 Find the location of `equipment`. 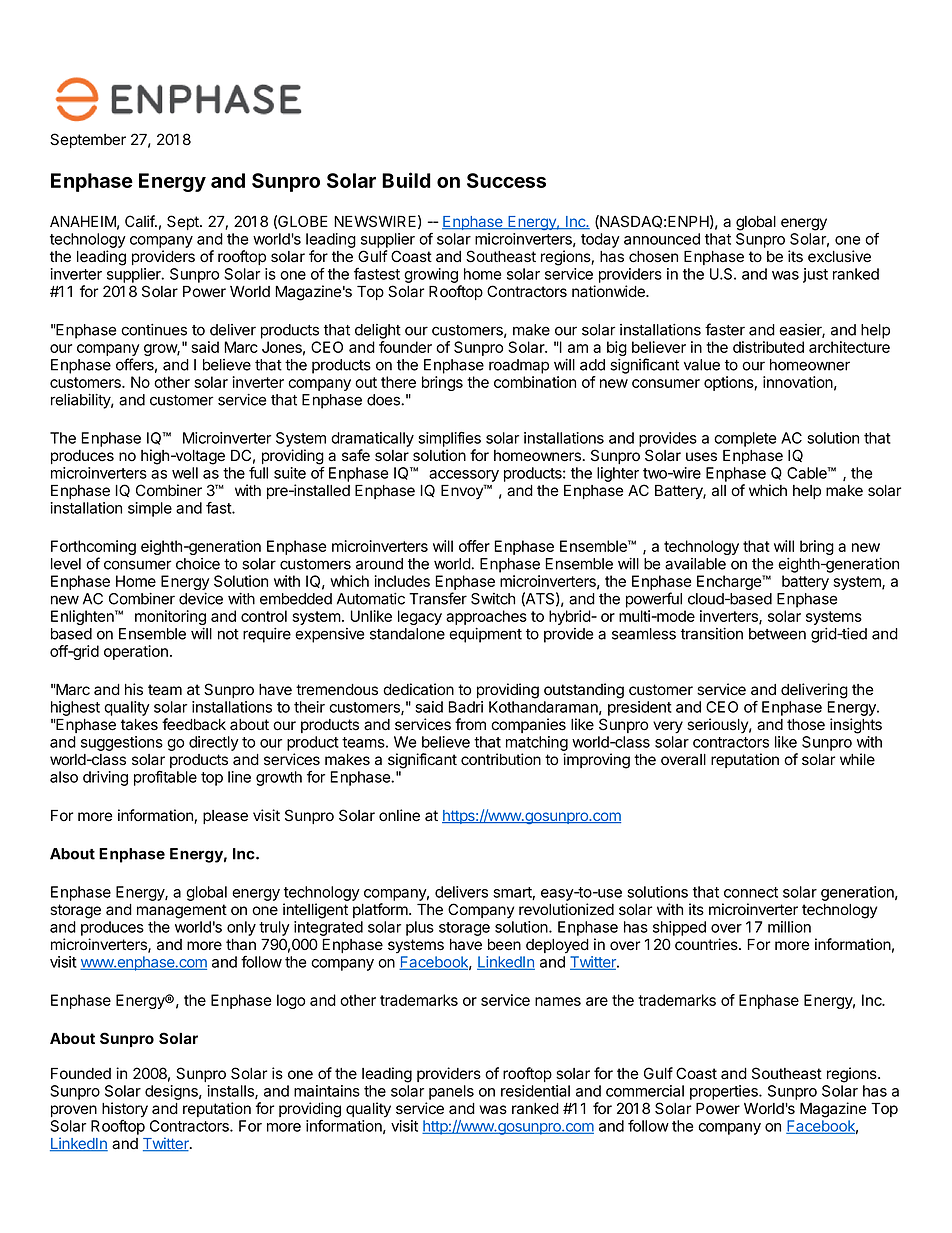

equipment is located at coordinates (485, 635).
